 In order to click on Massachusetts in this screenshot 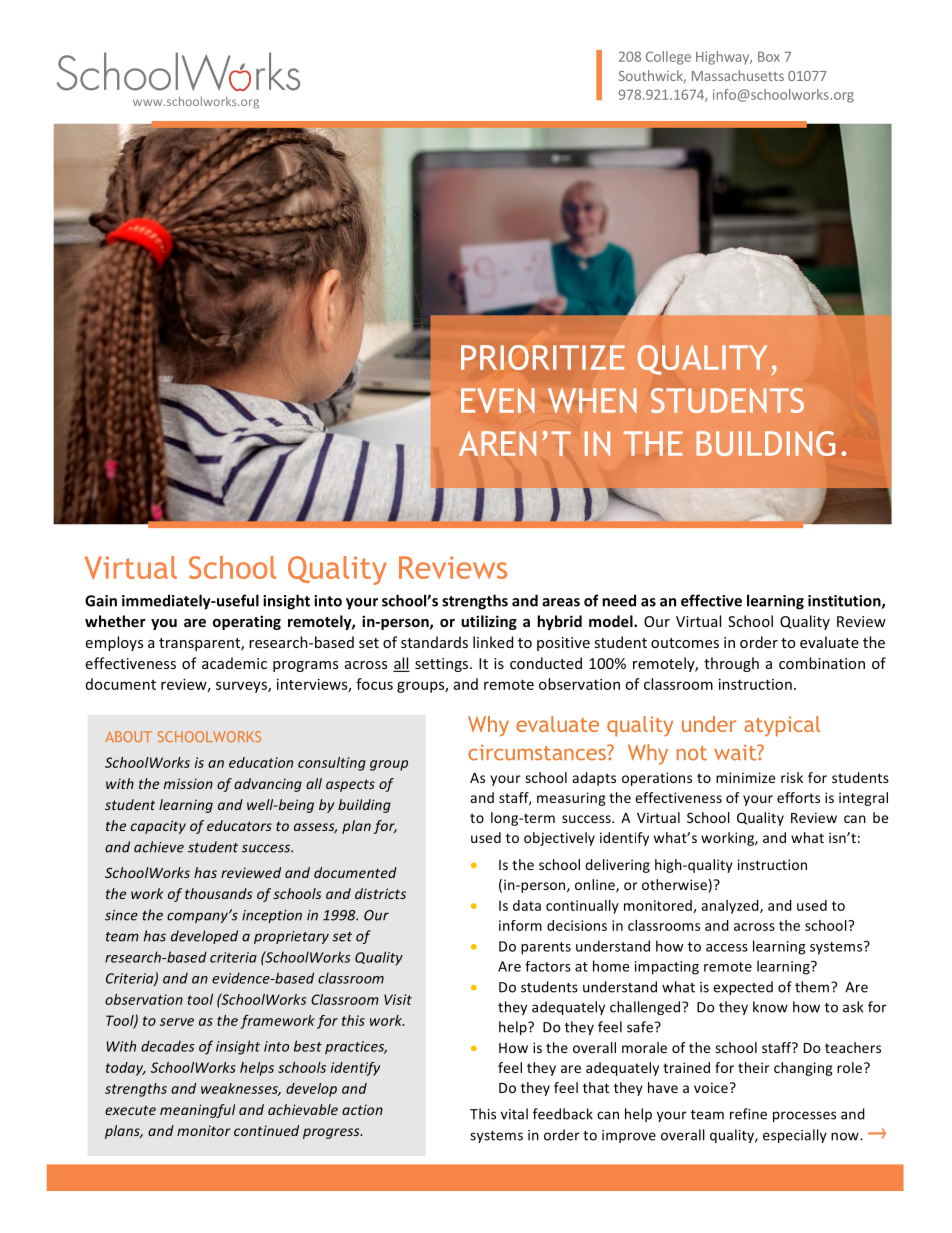, I will do `click(738, 75)`.
